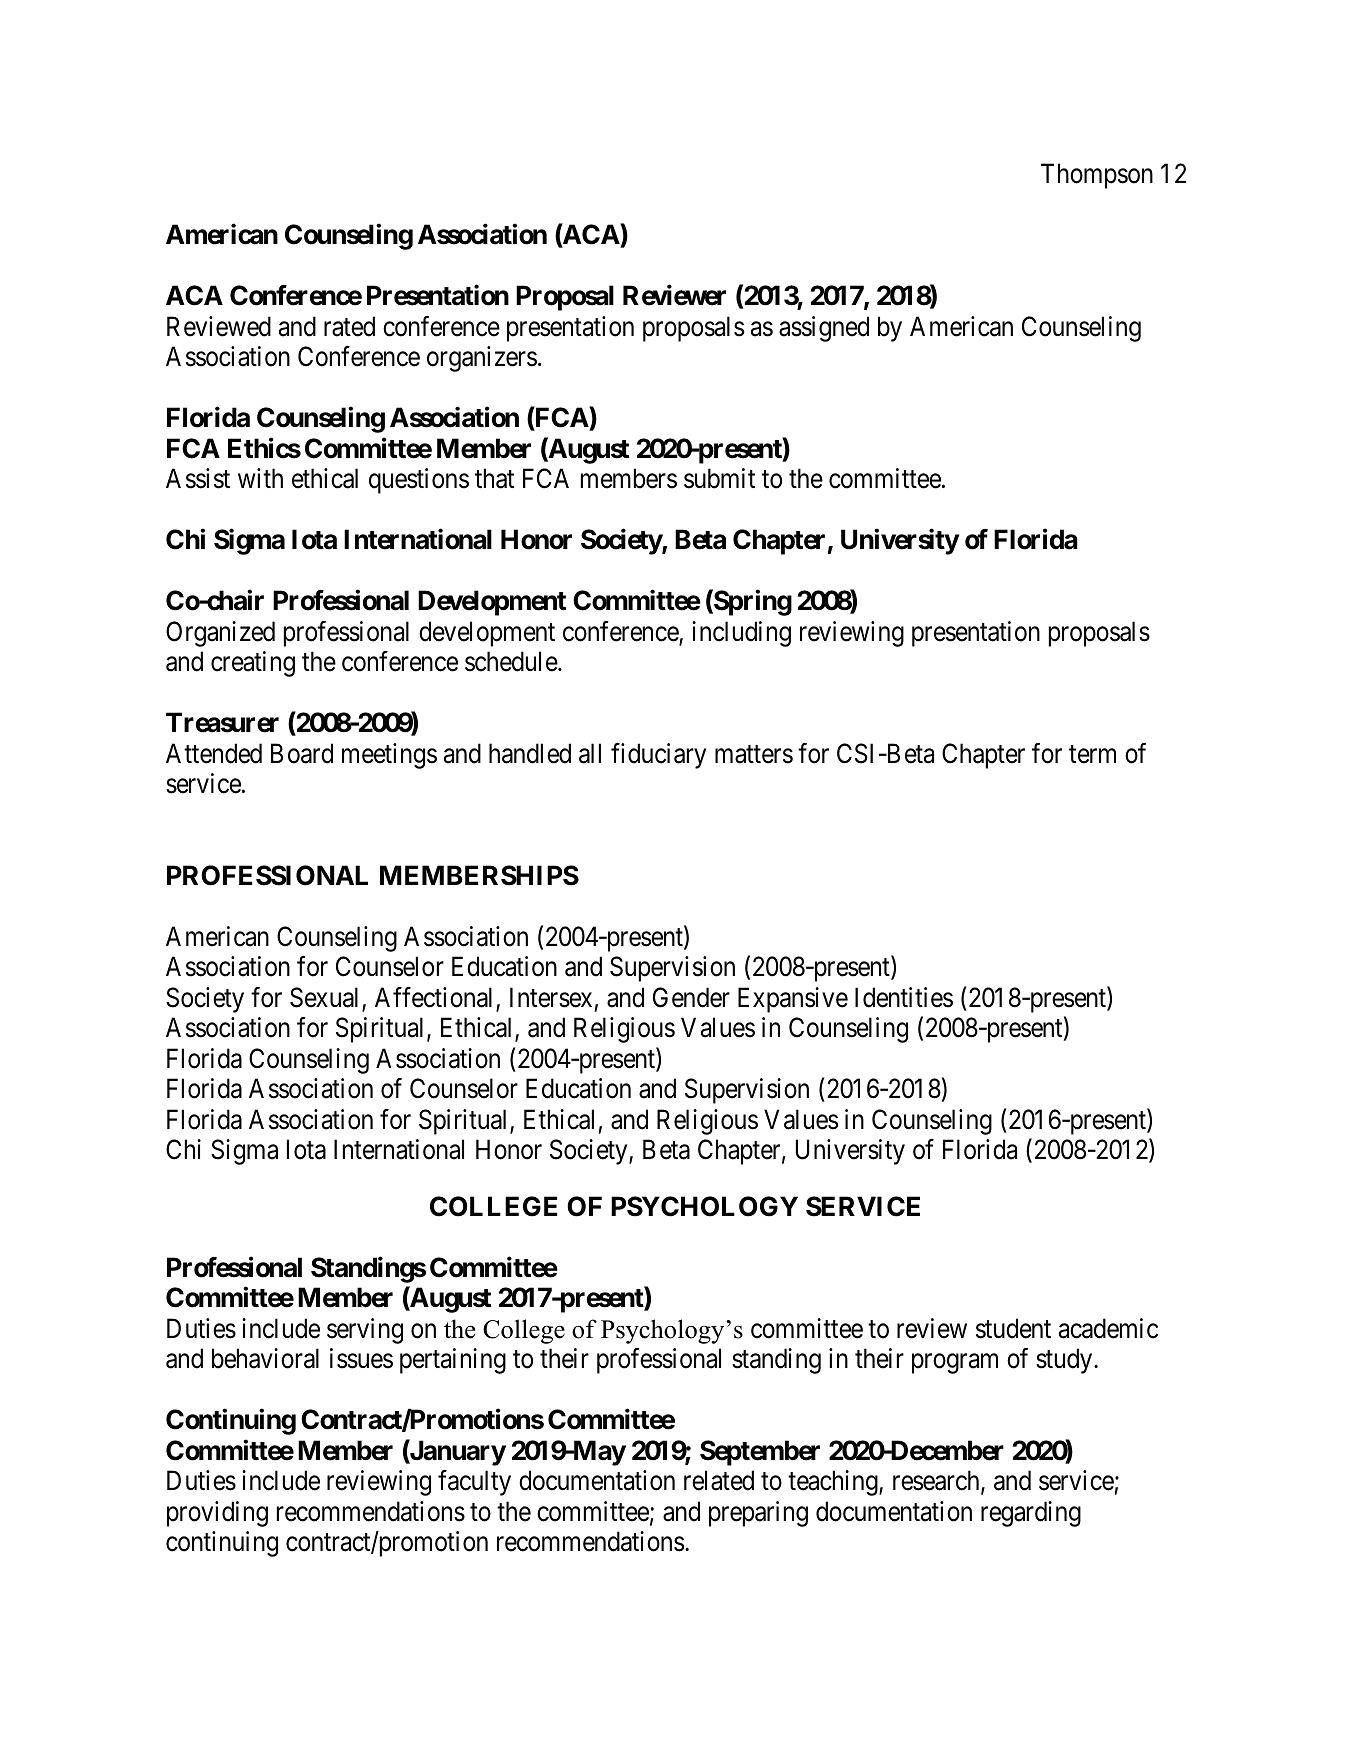 This screenshot has height=1750, width=1352. Describe the element at coordinates (1092, 754) in the screenshot. I see `term` at that location.
